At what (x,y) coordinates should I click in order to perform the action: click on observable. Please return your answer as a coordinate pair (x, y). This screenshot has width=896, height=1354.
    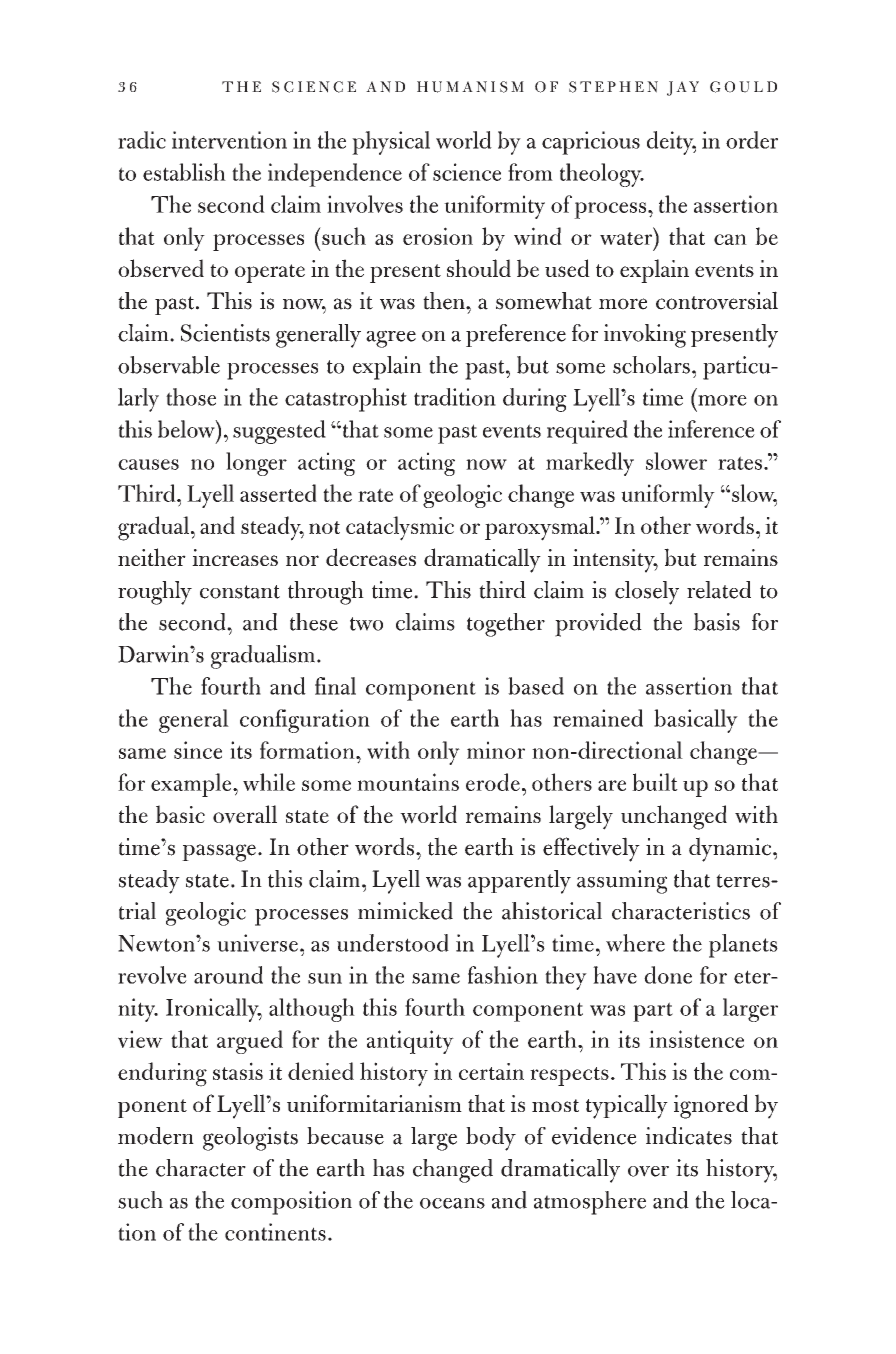
    Looking at the image, I should click on (169, 365).
